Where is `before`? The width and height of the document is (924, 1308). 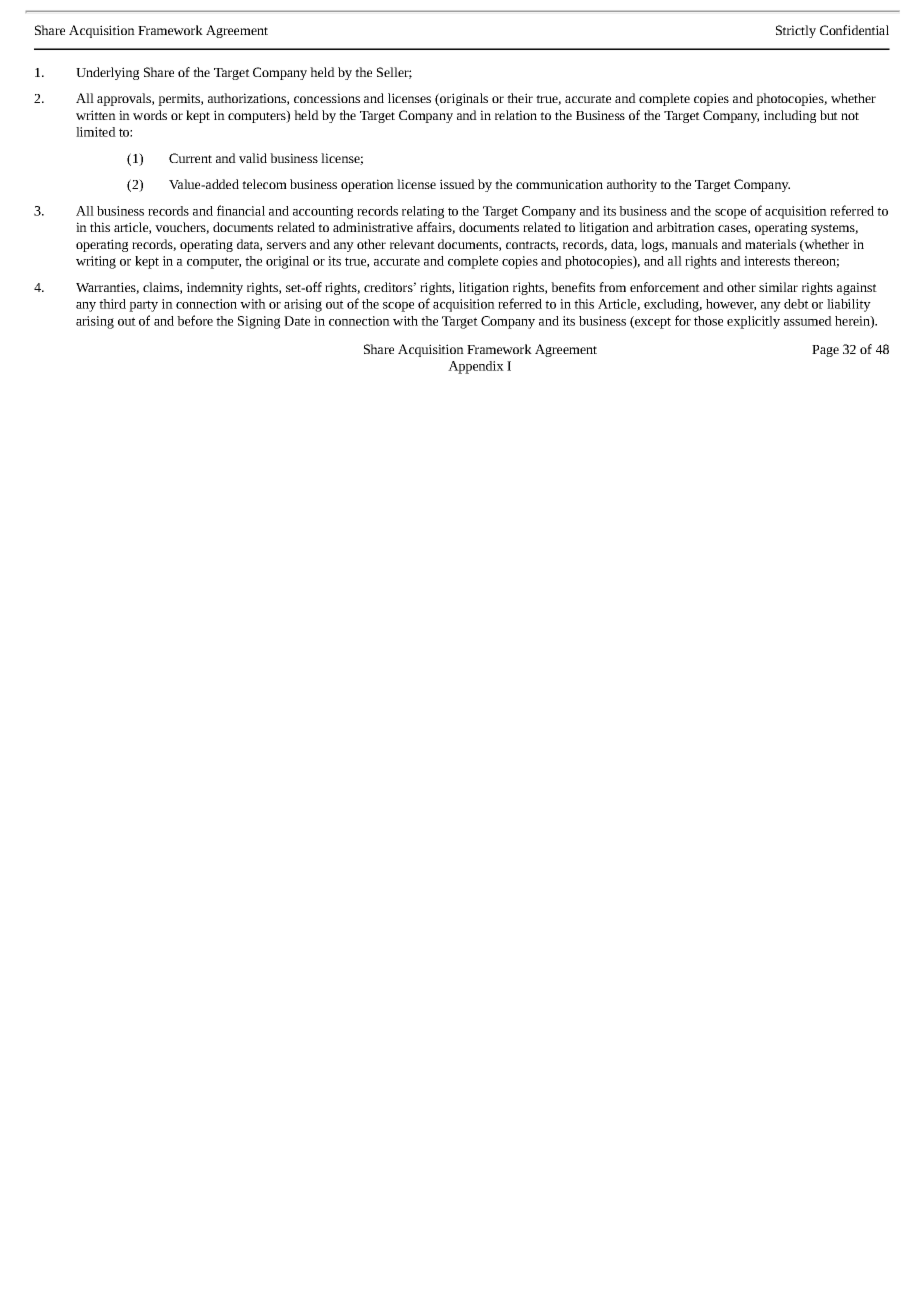
before is located at coordinates (195, 320).
